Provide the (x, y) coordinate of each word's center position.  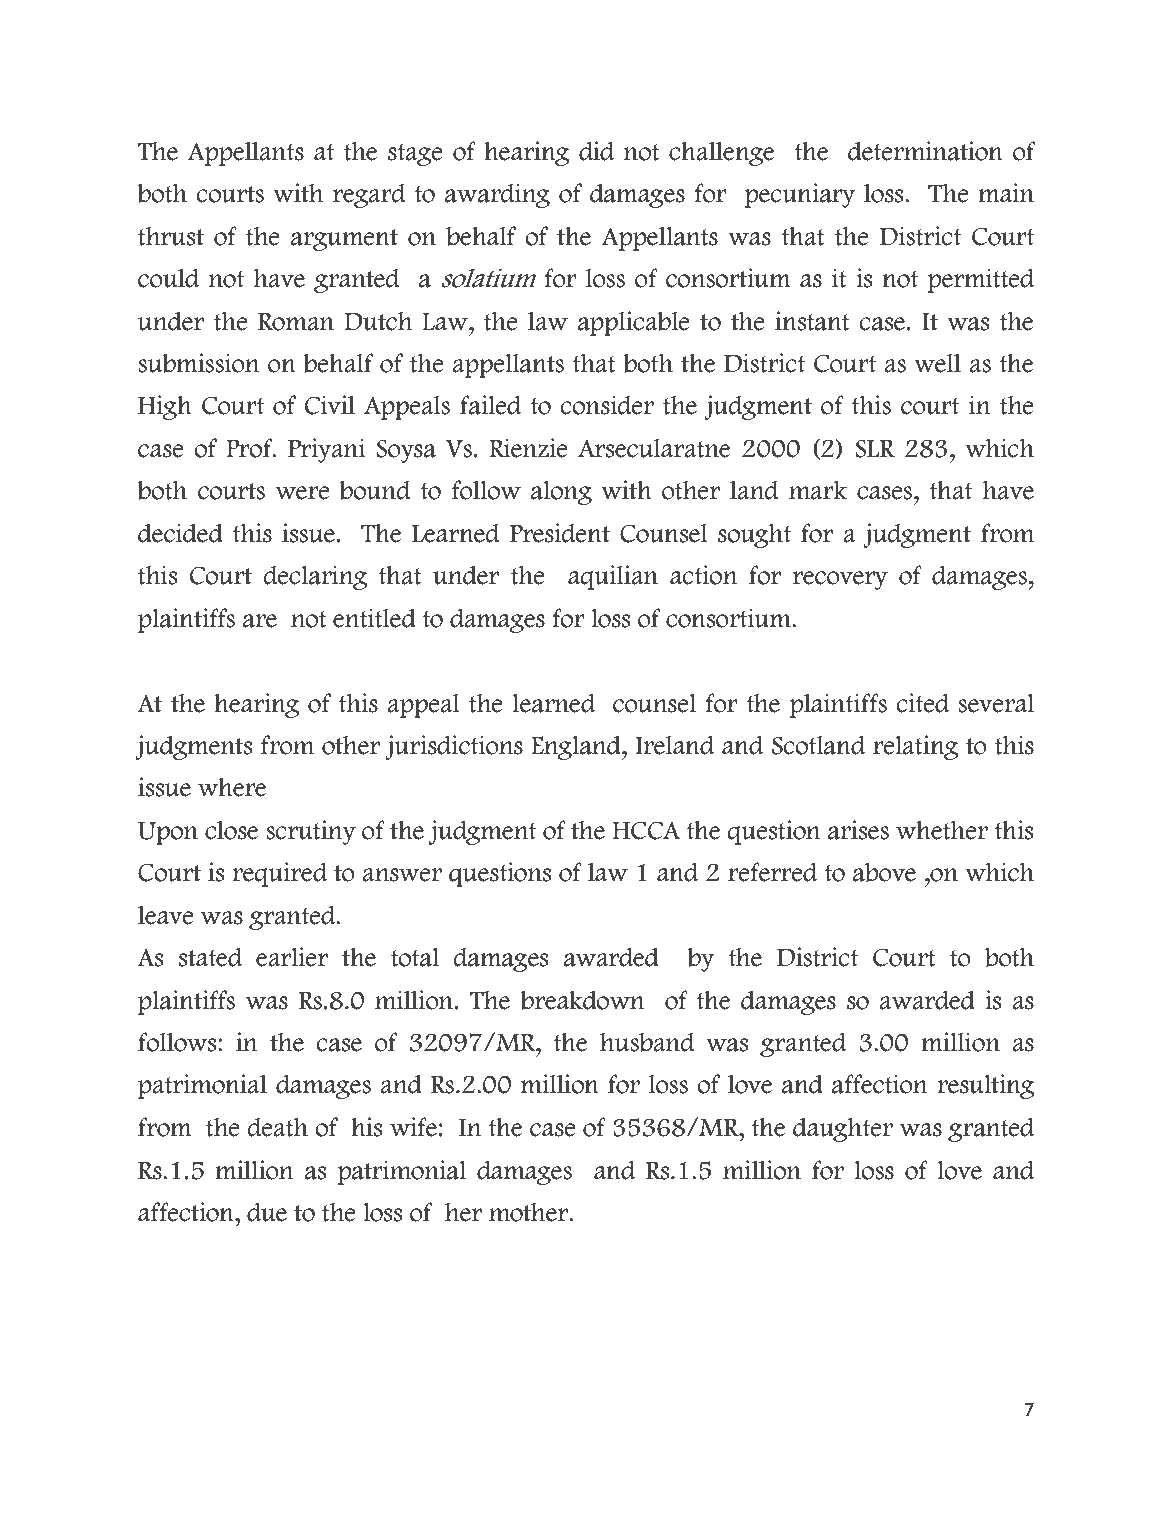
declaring (315, 577)
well (937, 363)
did (596, 151)
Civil (330, 405)
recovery (840, 580)
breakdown (582, 1000)
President (560, 533)
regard (369, 195)
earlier (292, 957)
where (232, 787)
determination (925, 151)
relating (915, 747)
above (884, 872)
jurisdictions (454, 747)
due (267, 1212)
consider (607, 405)
